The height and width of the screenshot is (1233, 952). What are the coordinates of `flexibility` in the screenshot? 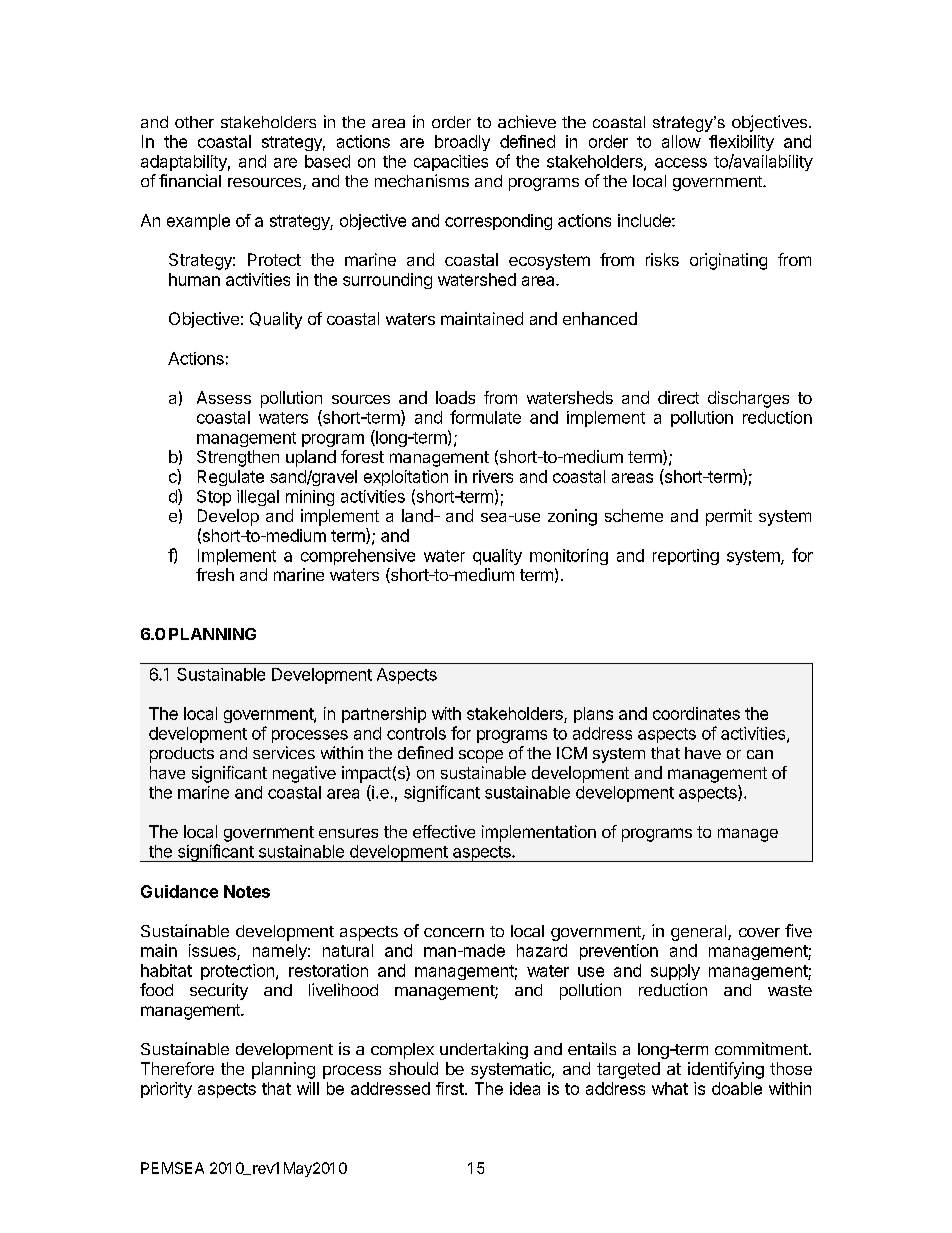 It's located at (741, 143).
